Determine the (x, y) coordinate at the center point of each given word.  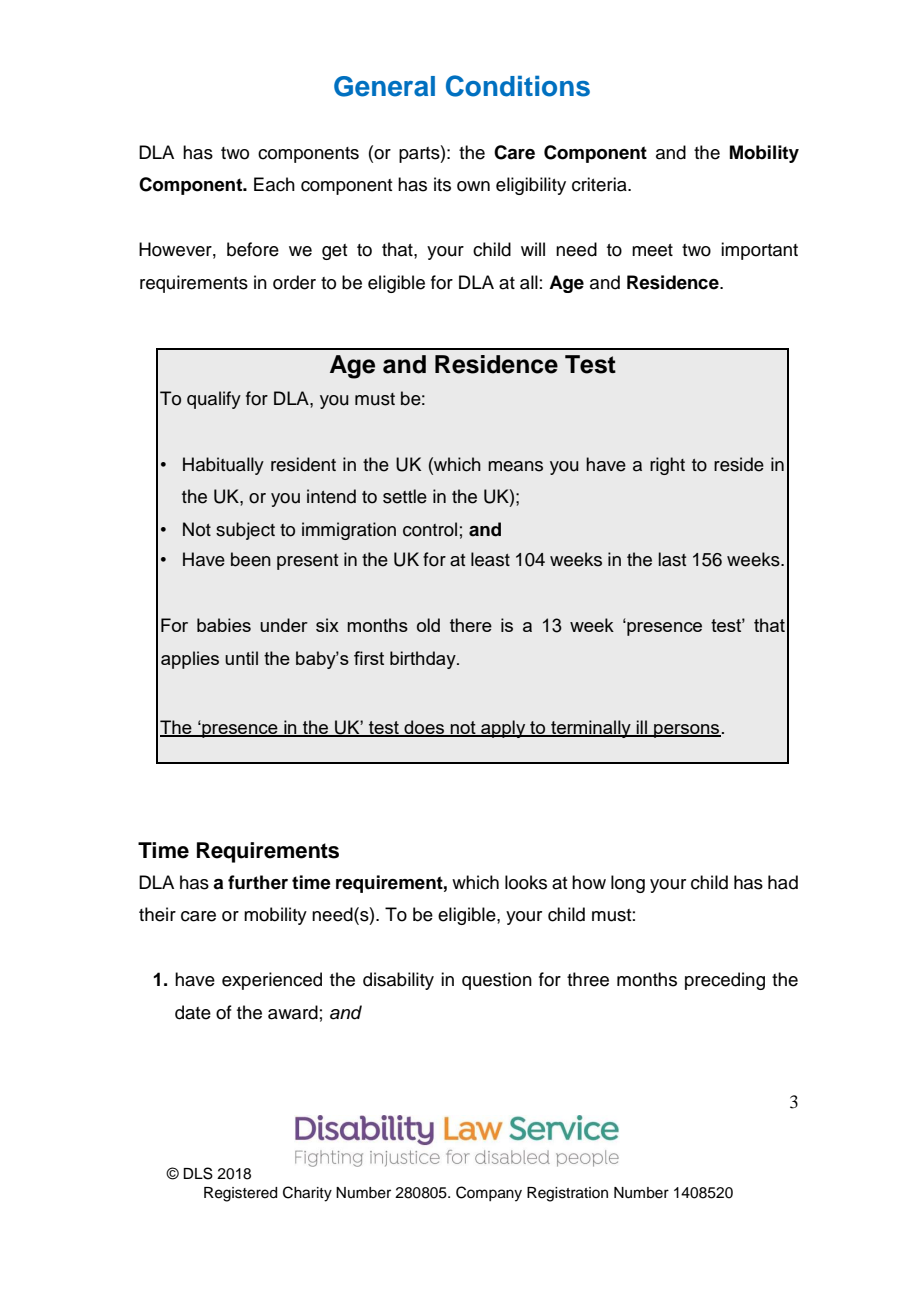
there (471, 625)
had (783, 882)
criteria (600, 184)
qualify (214, 400)
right (667, 466)
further (258, 882)
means (515, 466)
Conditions (518, 86)
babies (224, 625)
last (672, 559)
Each (274, 184)
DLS (198, 1173)
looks (526, 882)
